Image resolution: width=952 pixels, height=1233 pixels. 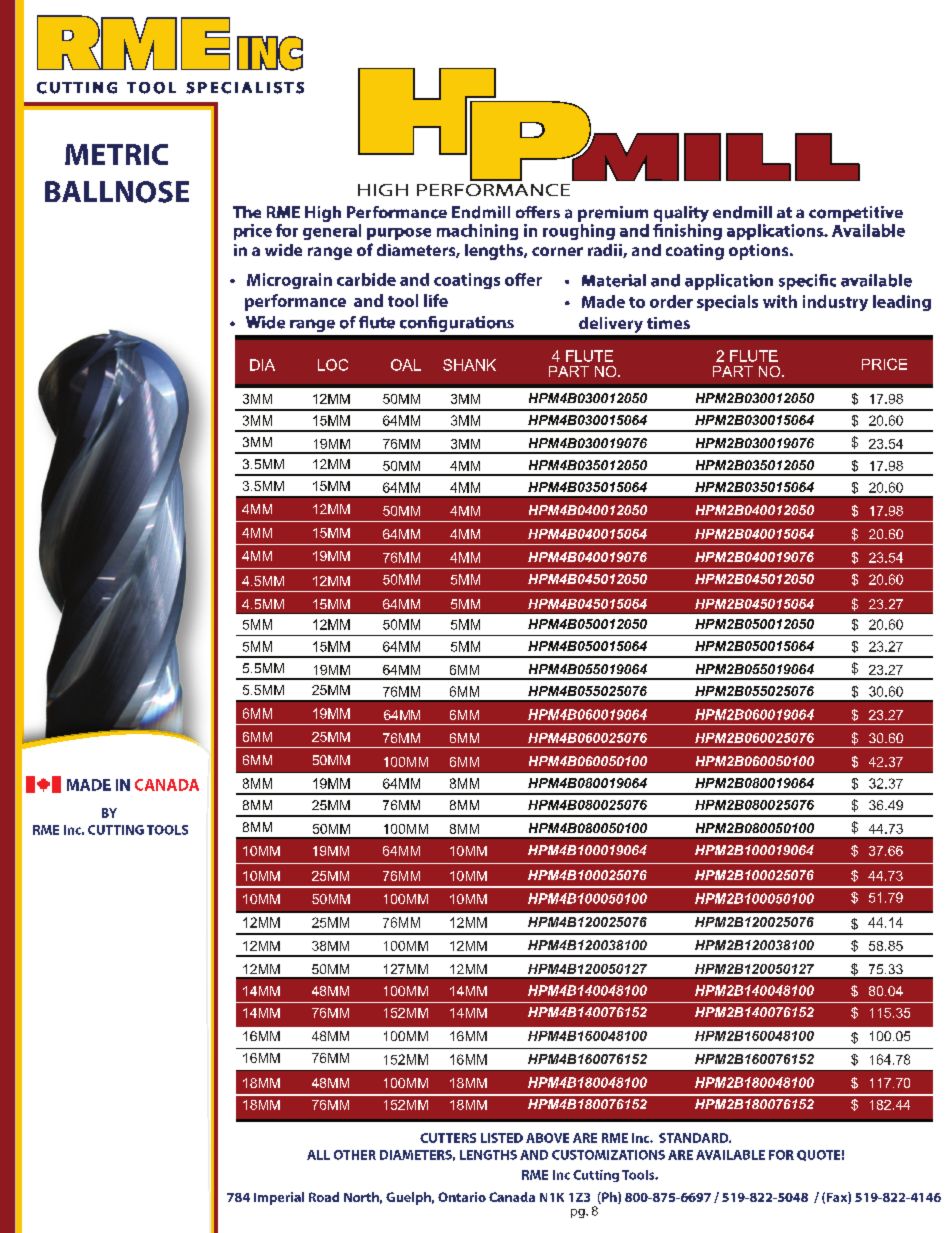 I want to click on LOC, so click(x=333, y=365).
